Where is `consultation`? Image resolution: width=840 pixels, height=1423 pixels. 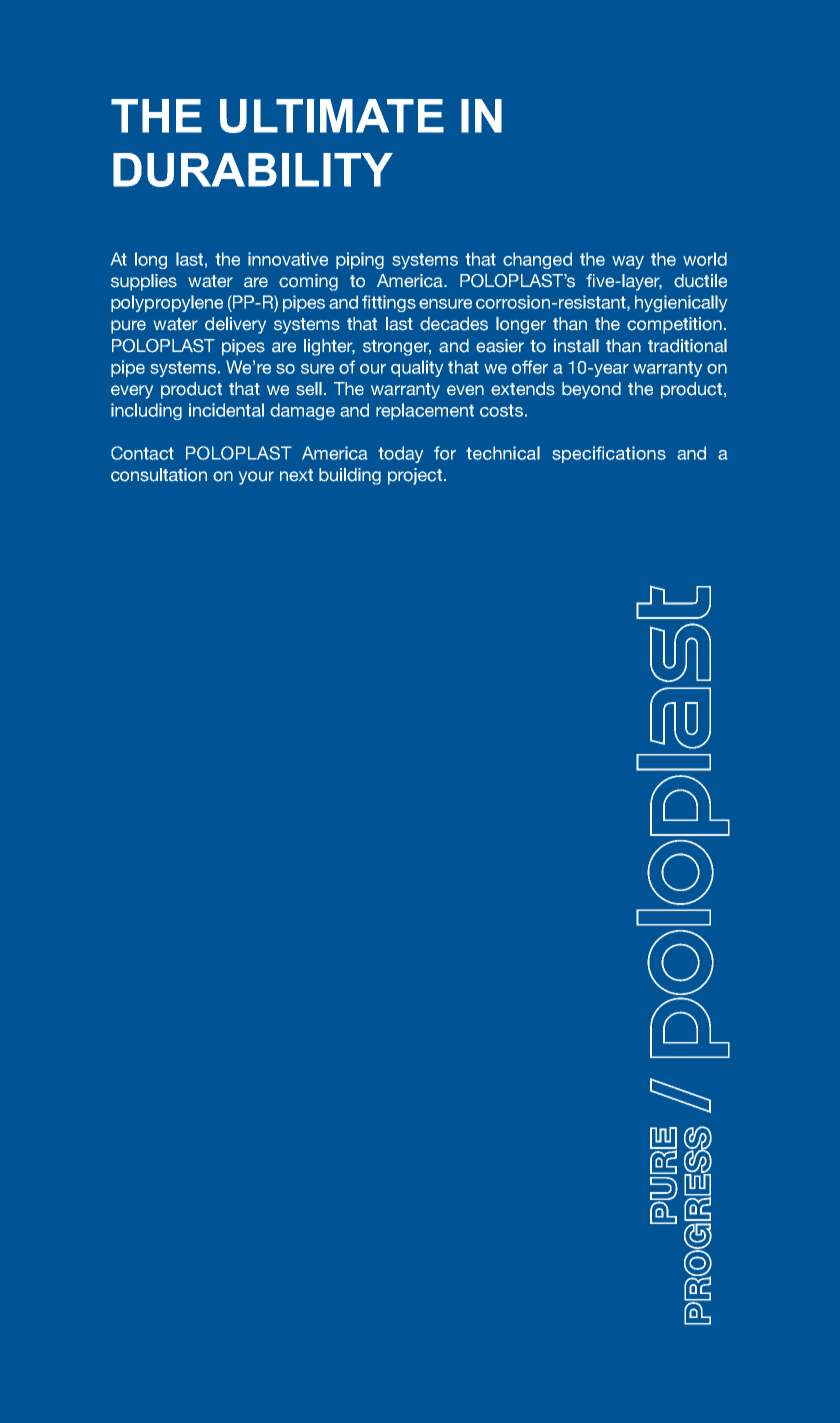
consultation is located at coordinates (159, 475).
